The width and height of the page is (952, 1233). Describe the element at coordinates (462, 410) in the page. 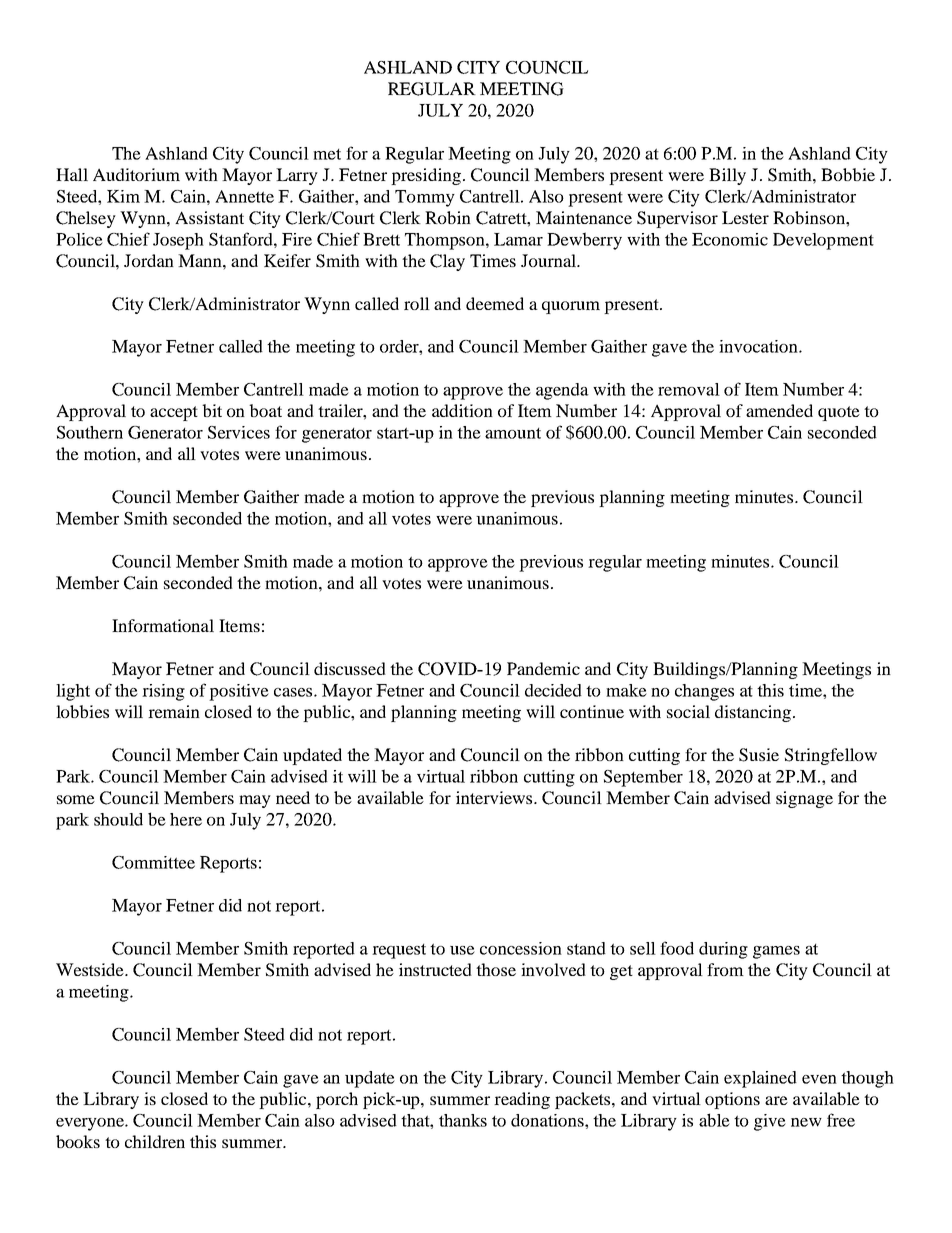

I see `addition` at that location.
